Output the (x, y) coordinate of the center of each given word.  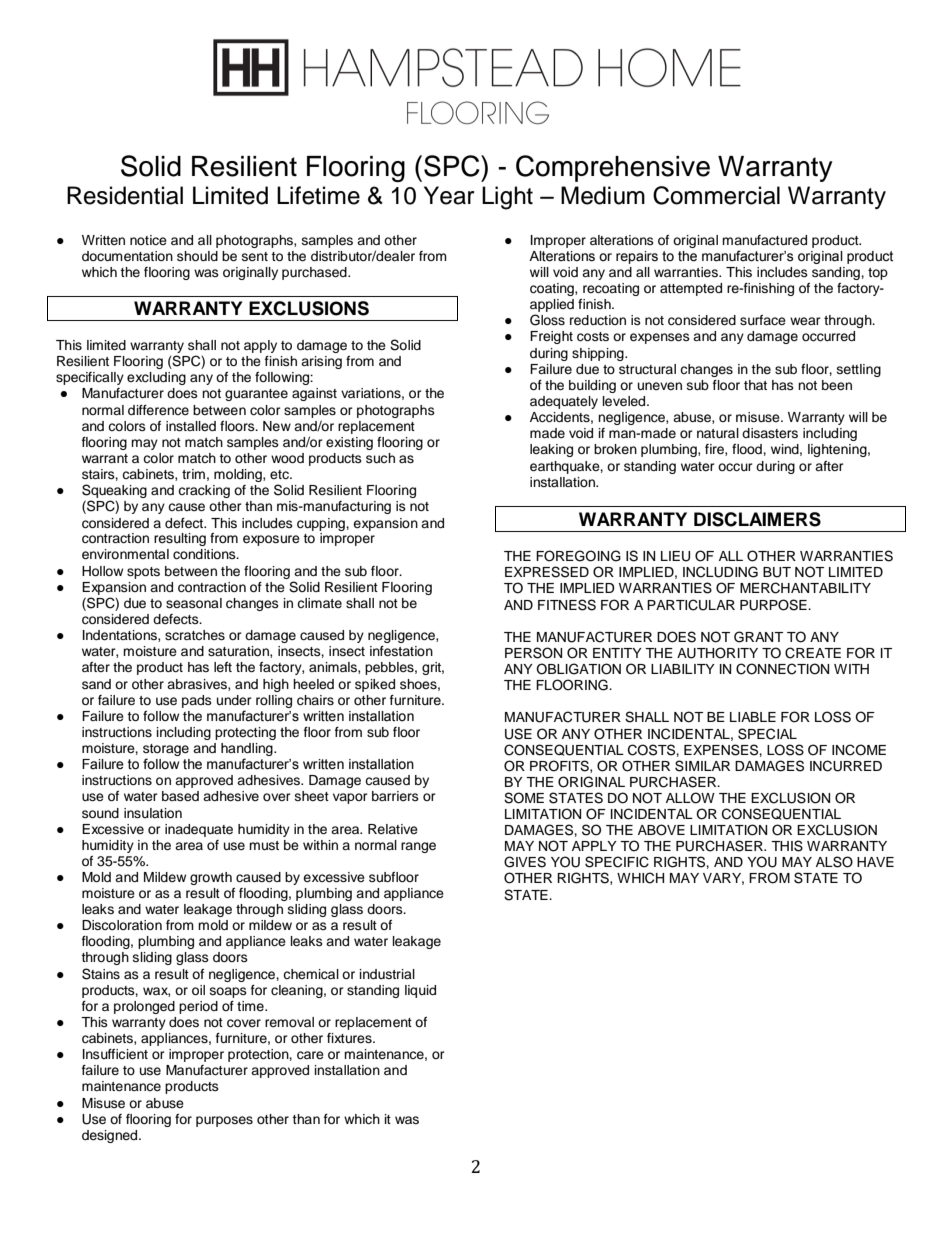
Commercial (716, 195)
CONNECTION (782, 669)
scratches (195, 635)
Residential (125, 195)
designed (111, 1136)
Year (449, 195)
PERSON (533, 653)
